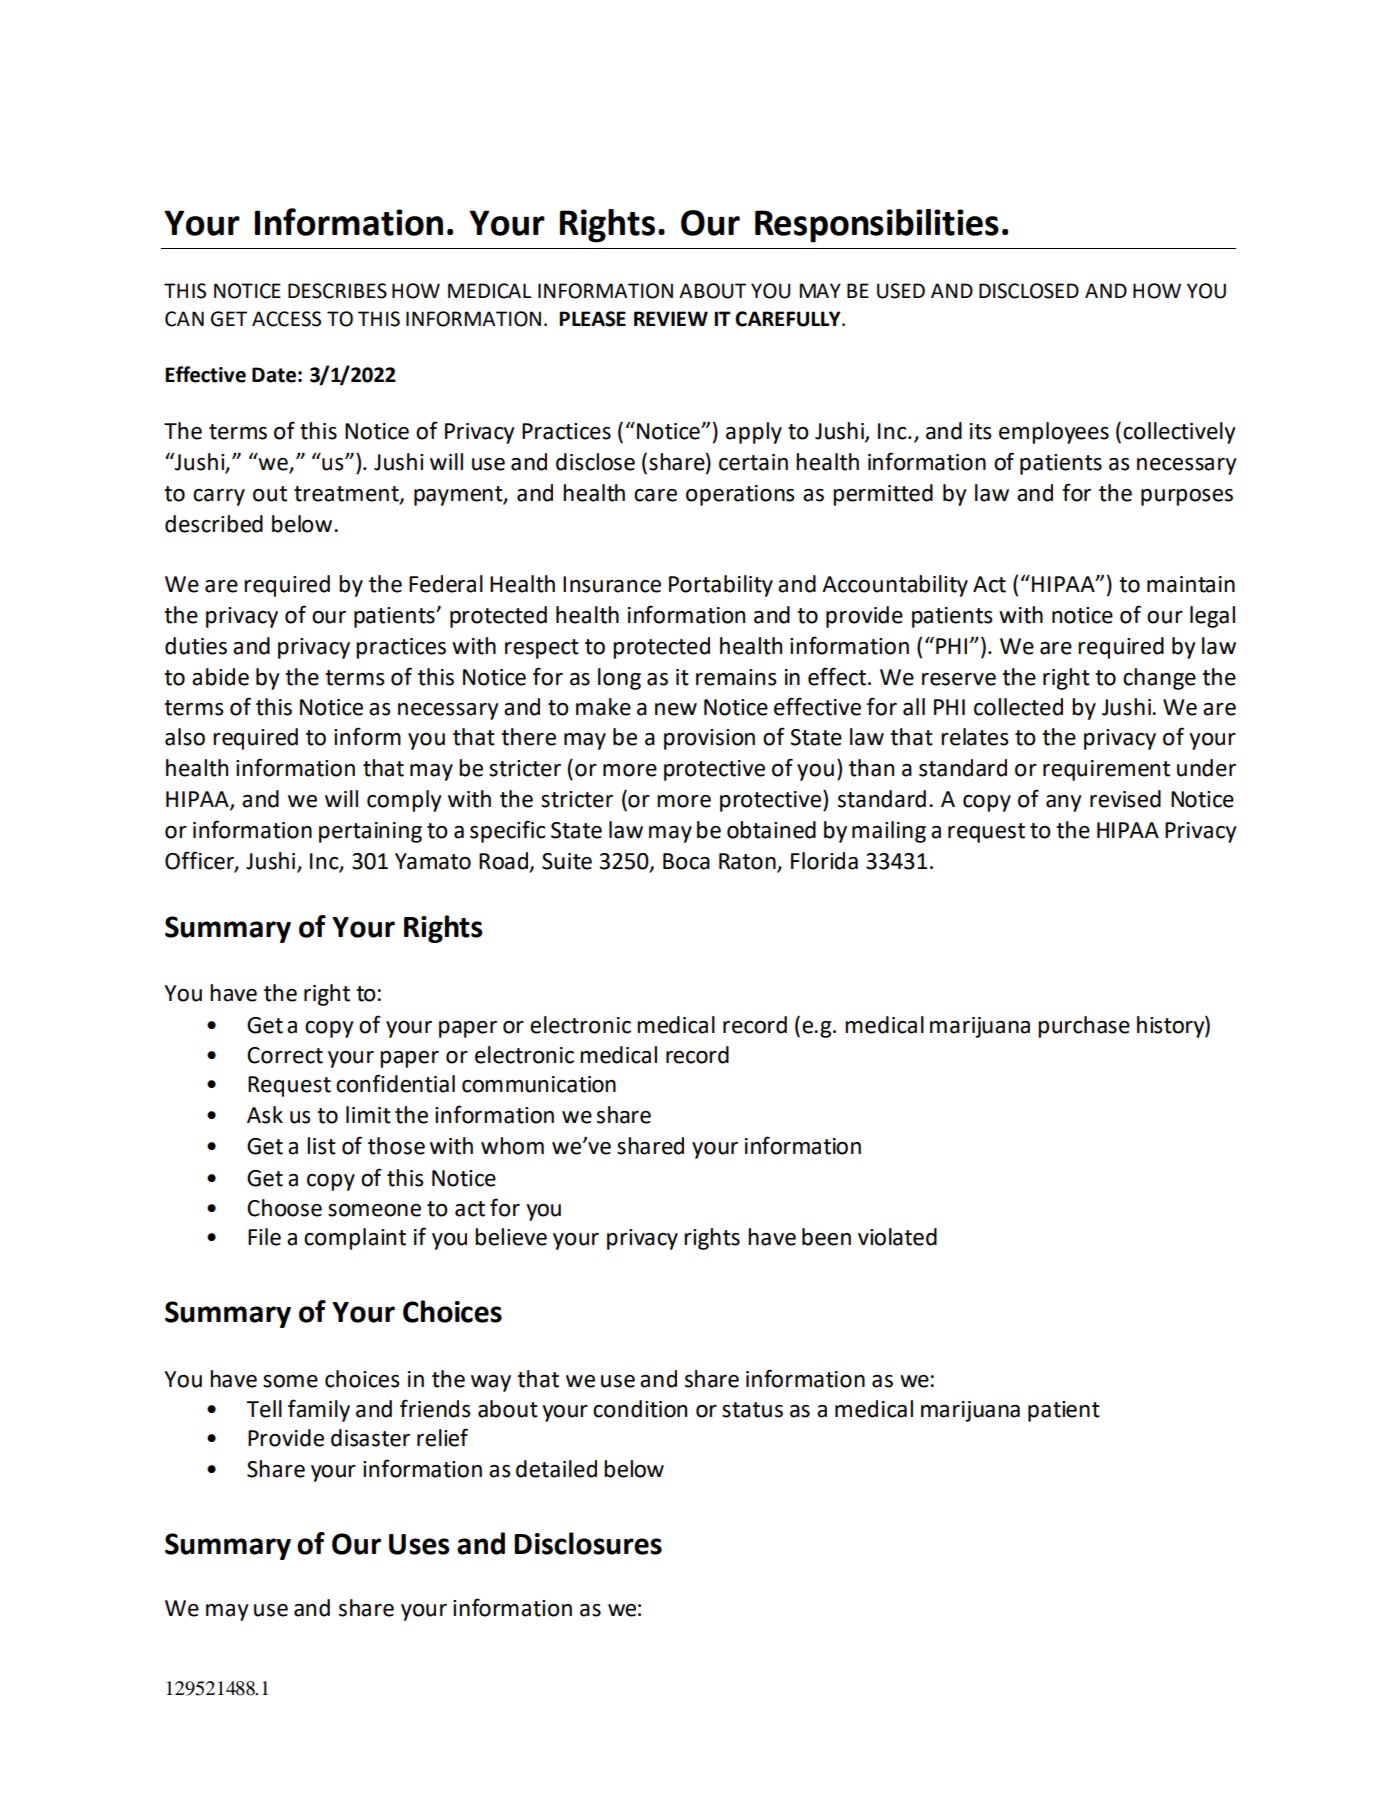  Describe the element at coordinates (286, 319) in the screenshot. I see `ACCESS` at that location.
